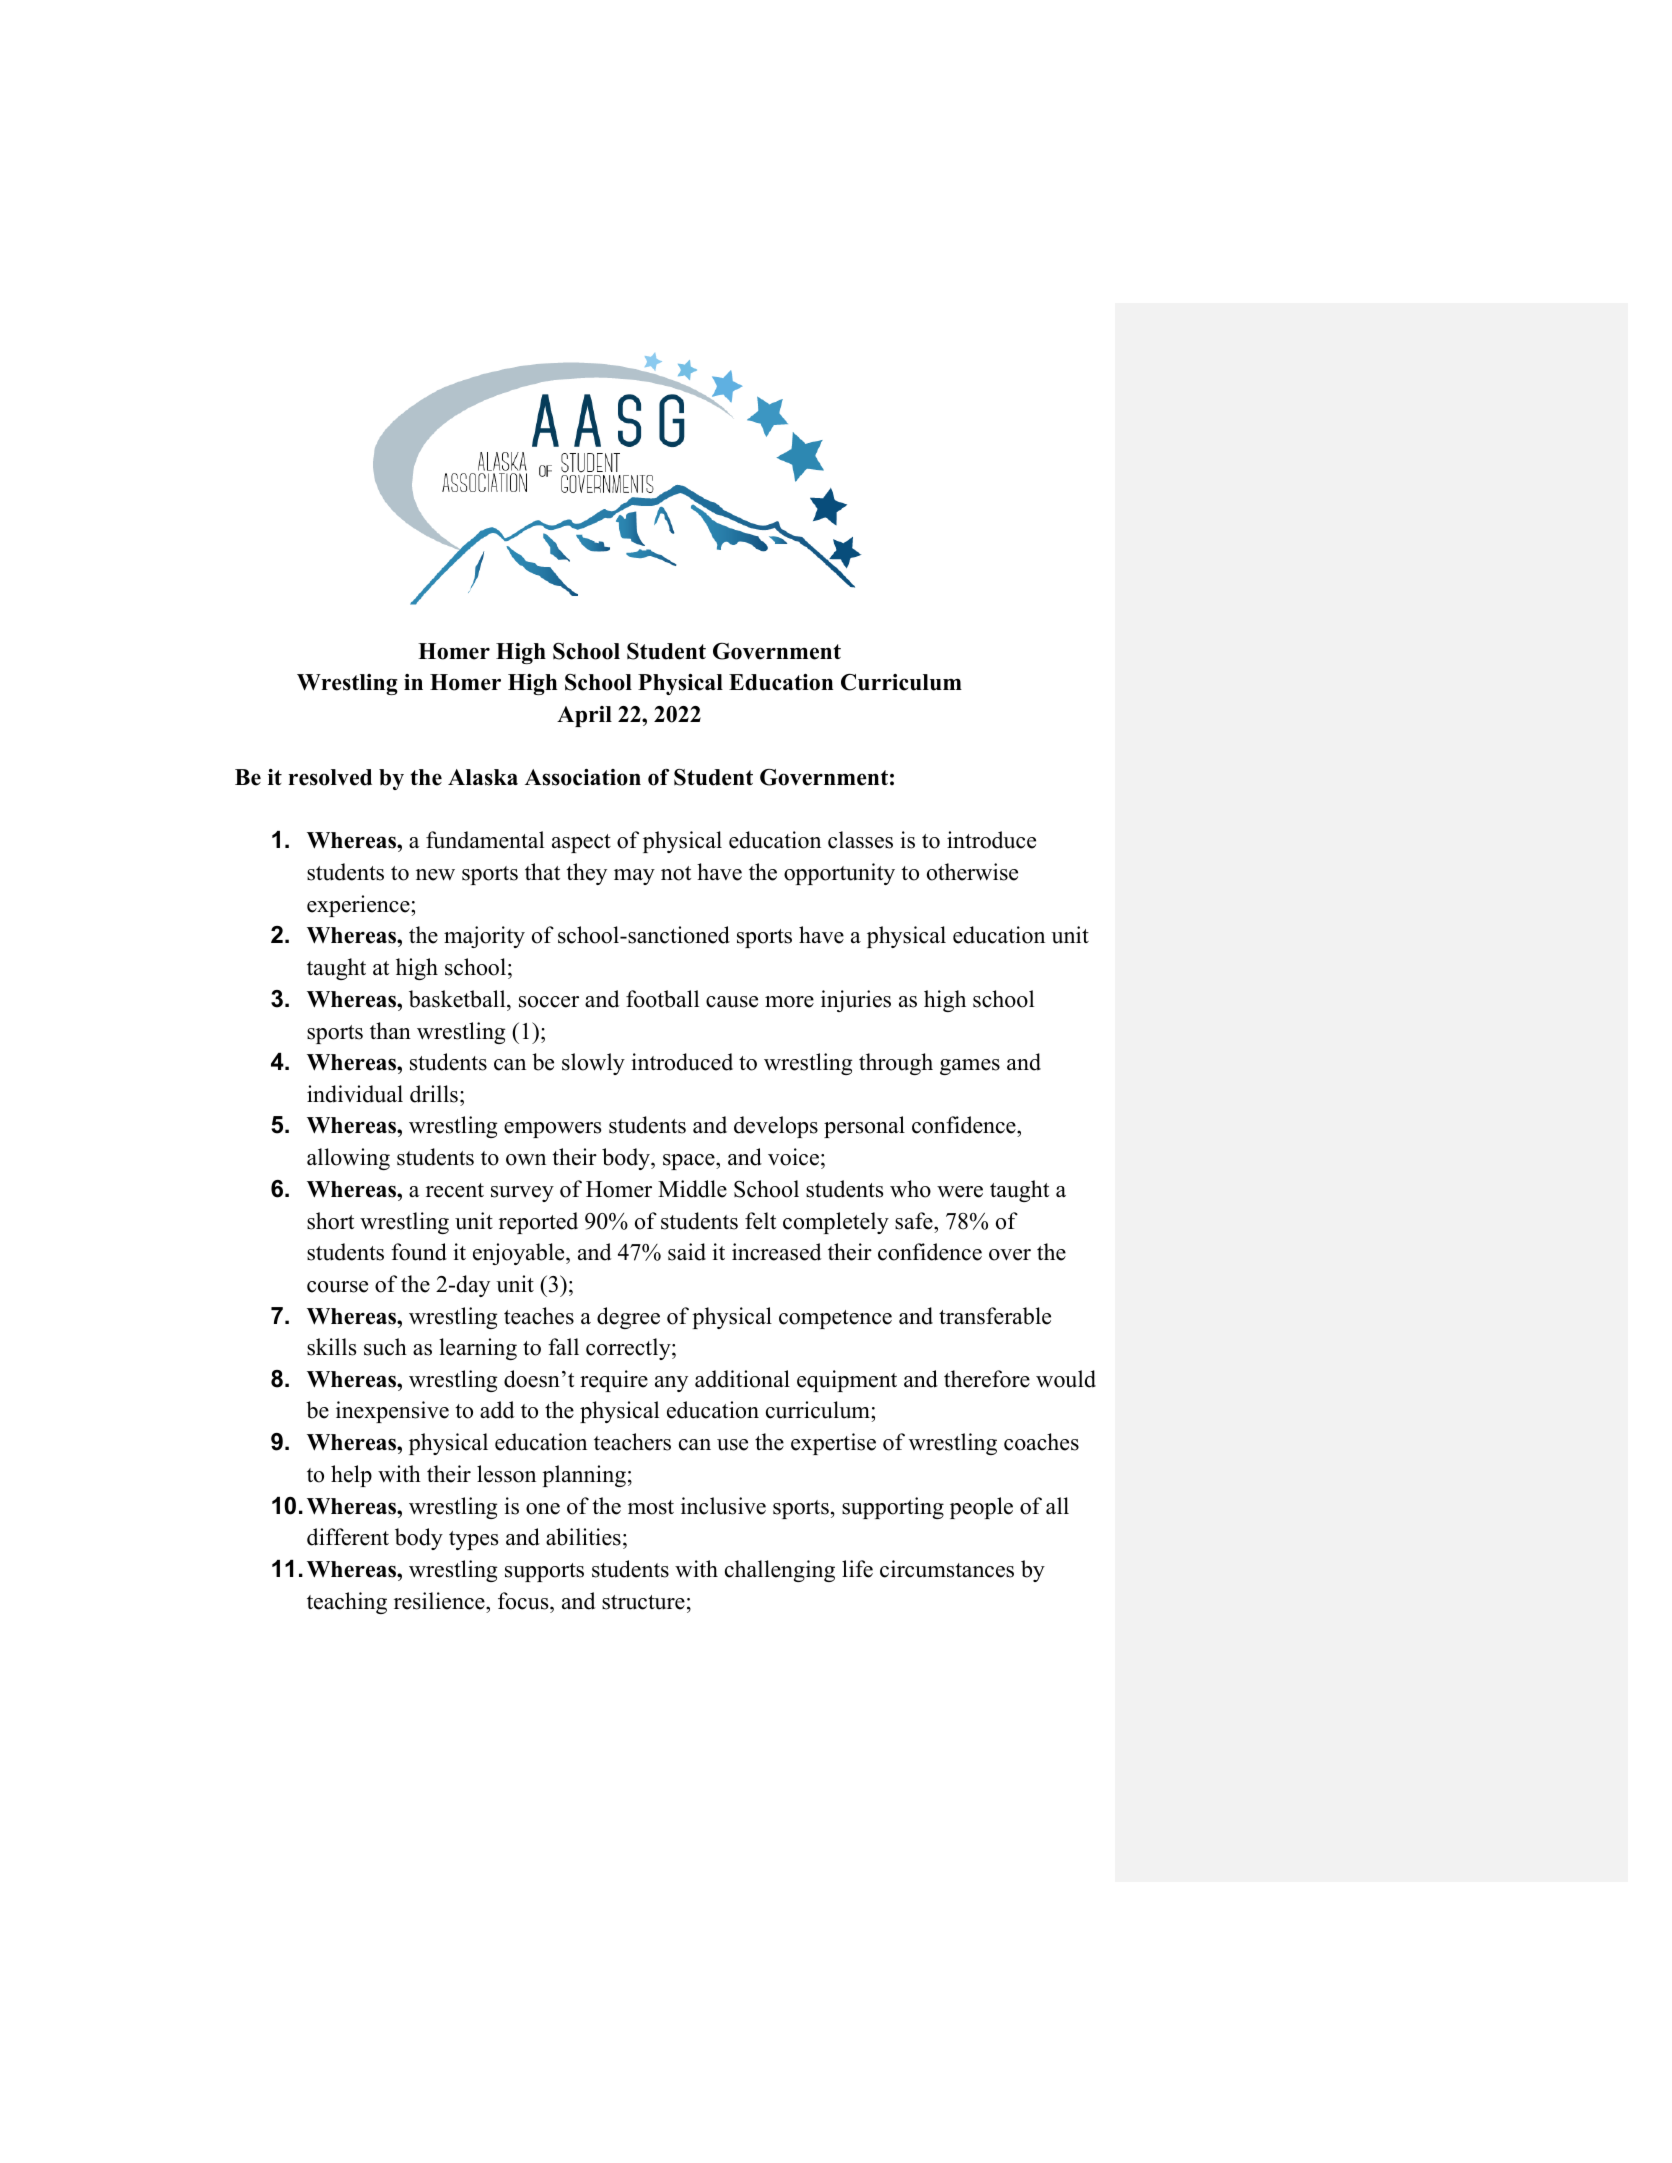  Describe the element at coordinates (960, 1192) in the screenshot. I see `were` at that location.
